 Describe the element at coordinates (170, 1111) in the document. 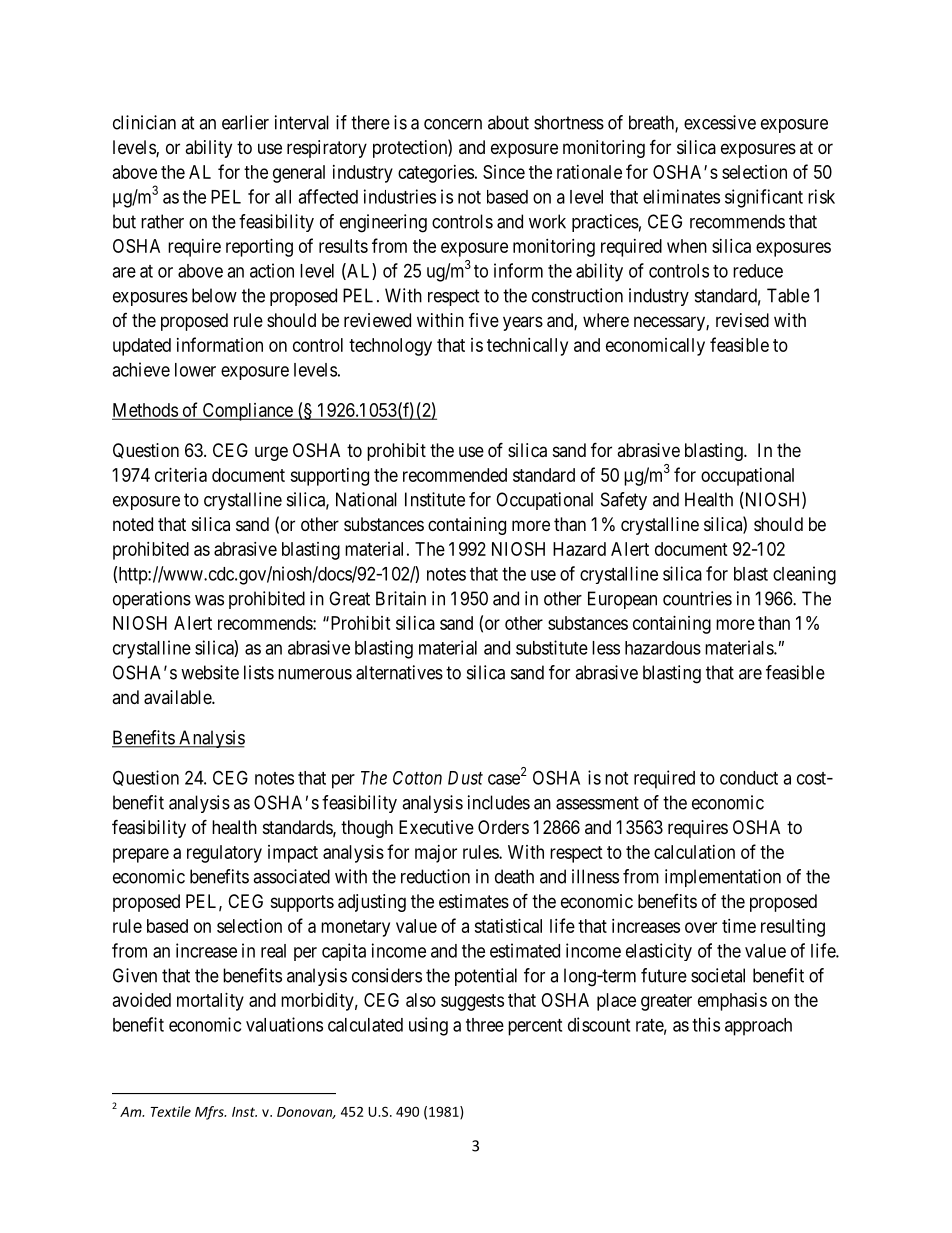

I see `Textile` at that location.
